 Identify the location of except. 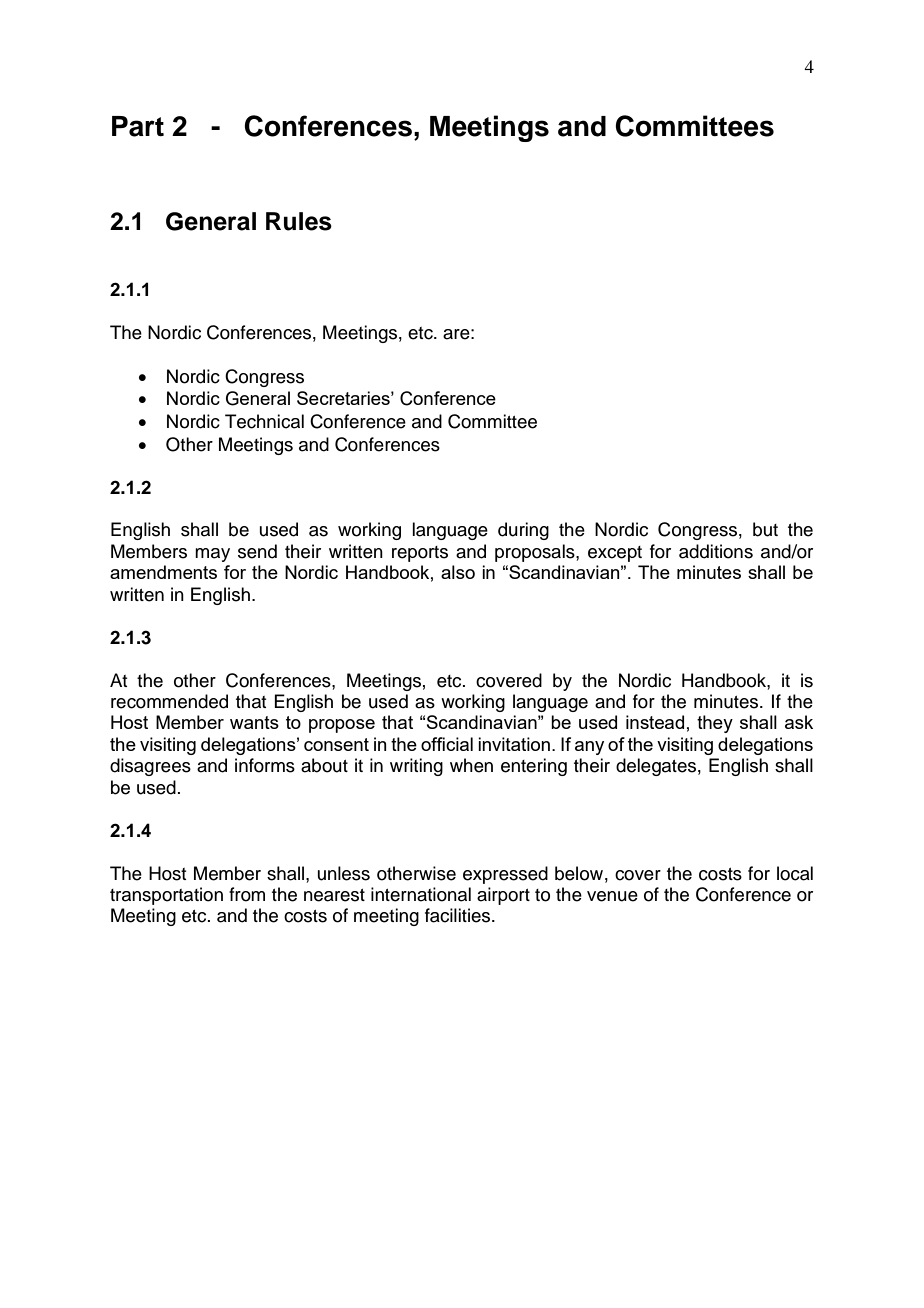
(615, 554).
